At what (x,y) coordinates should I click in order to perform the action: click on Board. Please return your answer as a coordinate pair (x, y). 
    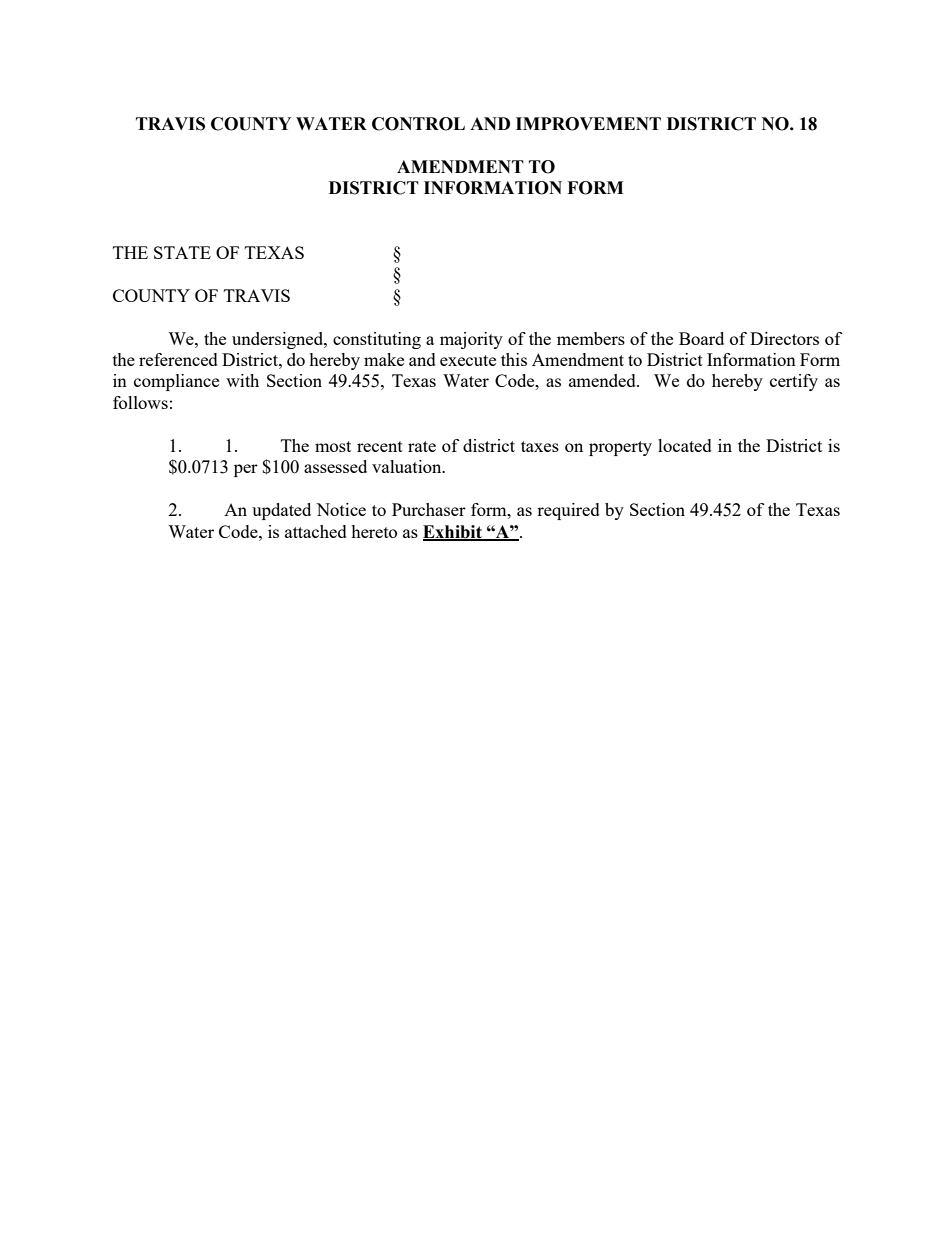
    Looking at the image, I should click on (701, 338).
